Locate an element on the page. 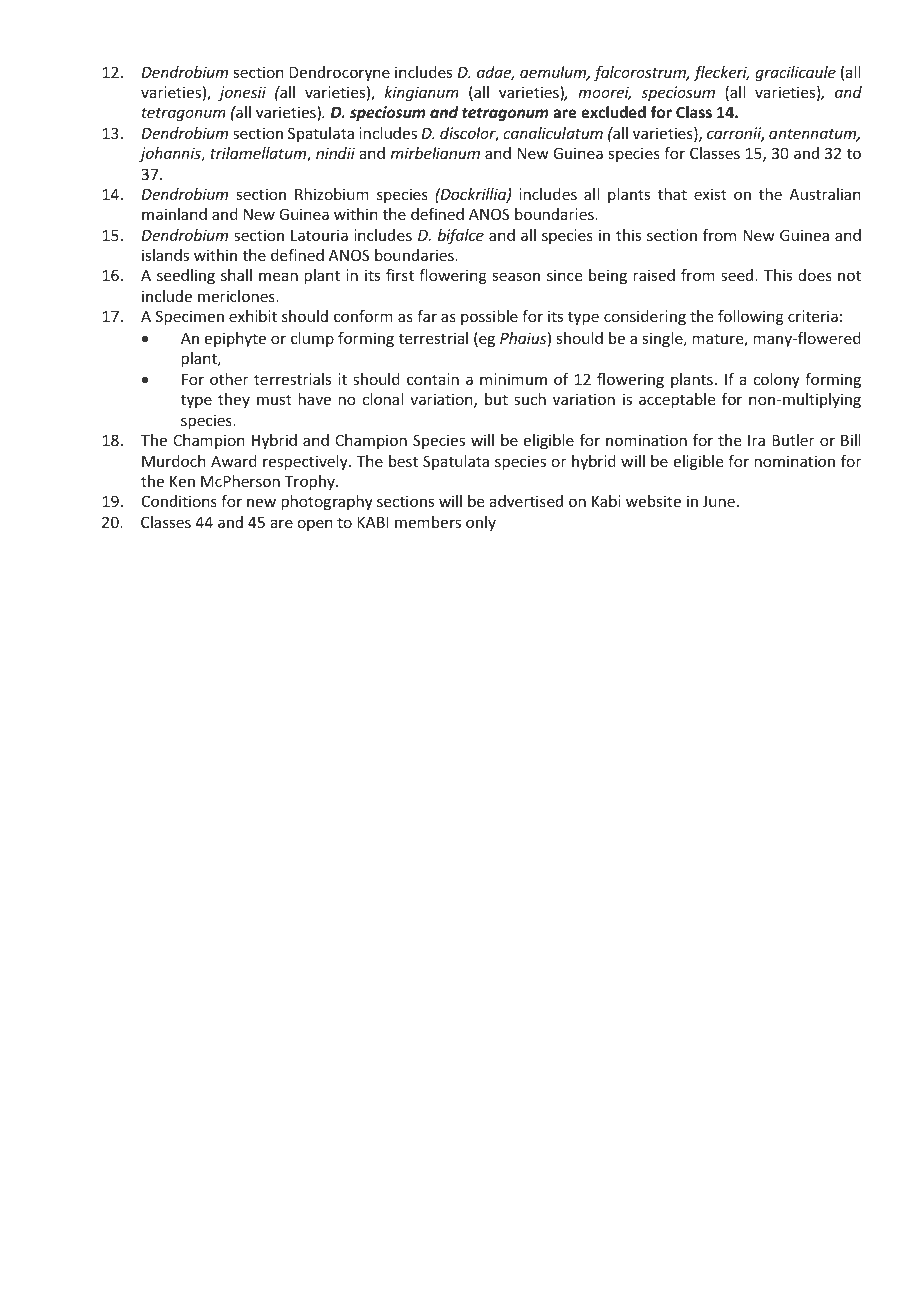  Rhizobium is located at coordinates (332, 194).
